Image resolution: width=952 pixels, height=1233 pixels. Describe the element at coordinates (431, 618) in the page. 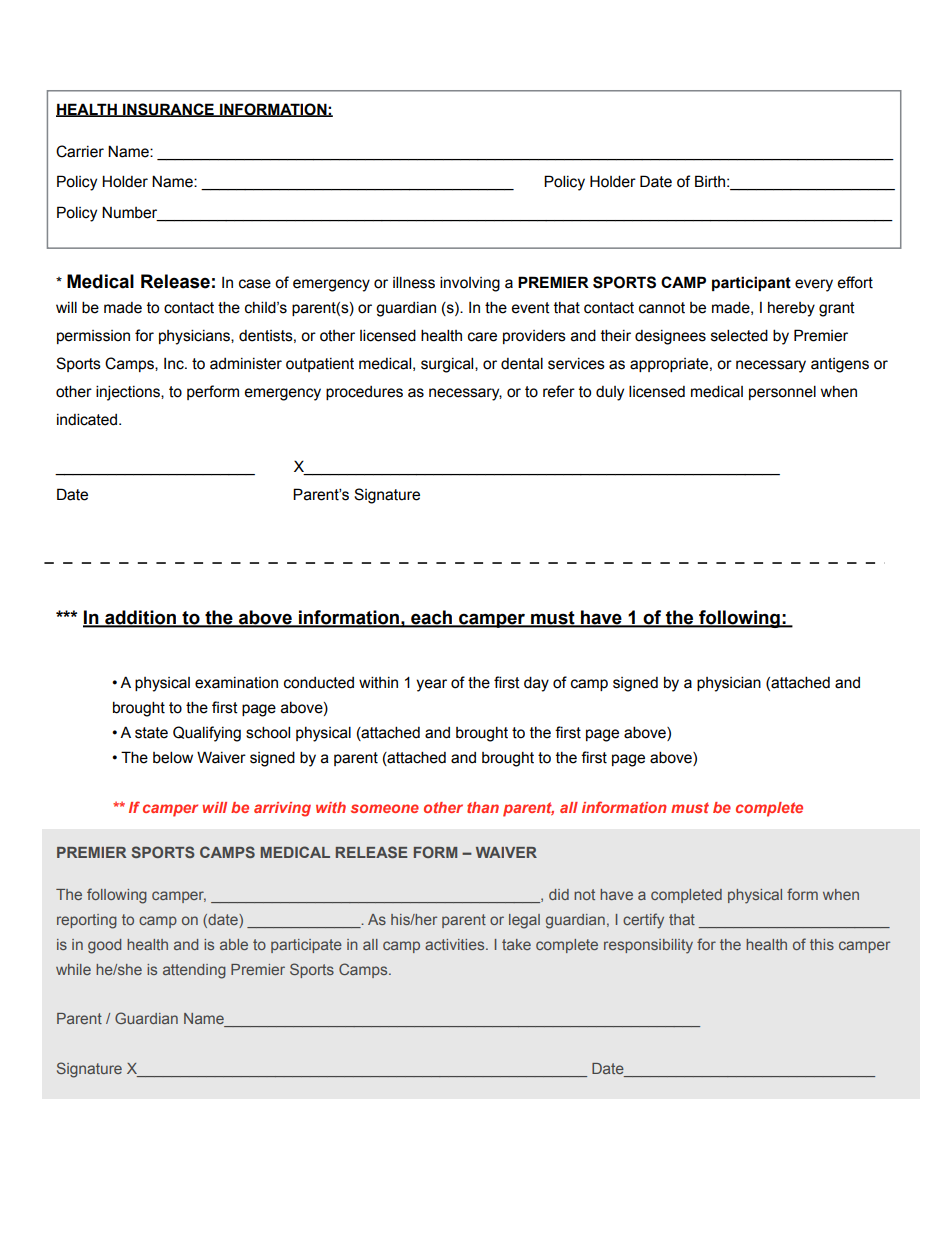

I see `each` at that location.
